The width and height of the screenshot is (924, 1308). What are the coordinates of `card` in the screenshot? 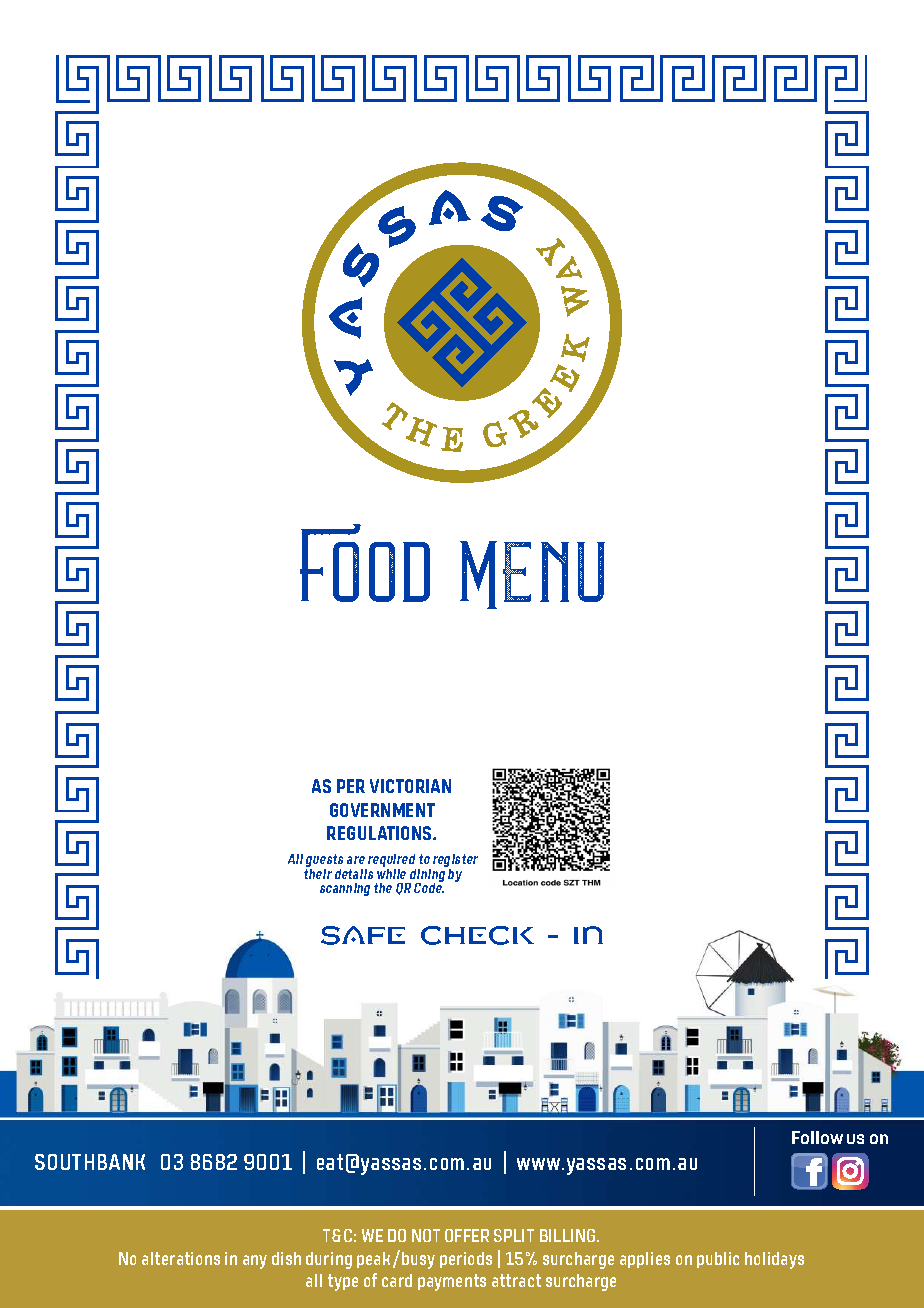 It's located at (397, 1280).
